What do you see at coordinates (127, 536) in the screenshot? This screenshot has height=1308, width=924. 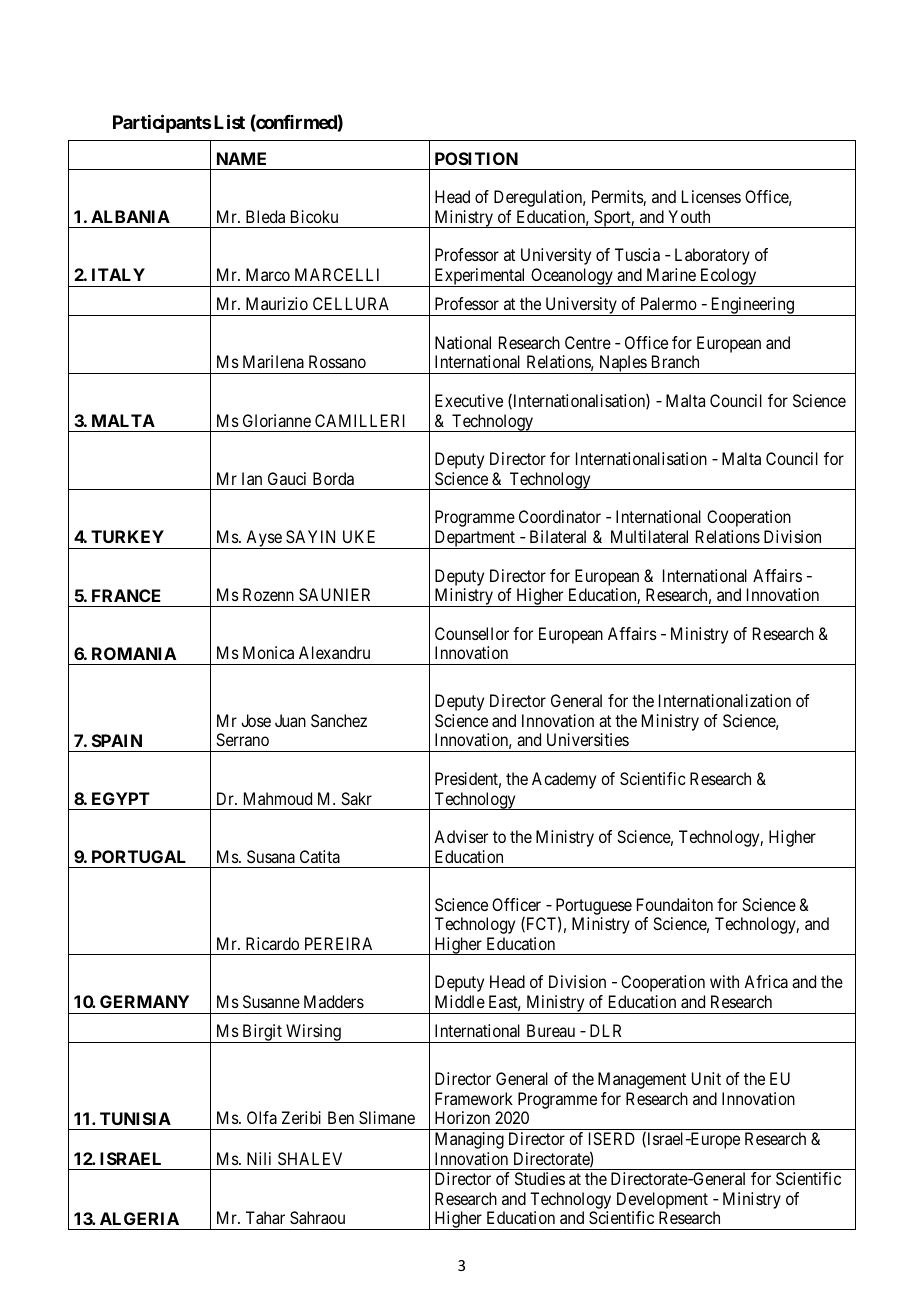 I see `TURKEY` at bounding box center [127, 536].
